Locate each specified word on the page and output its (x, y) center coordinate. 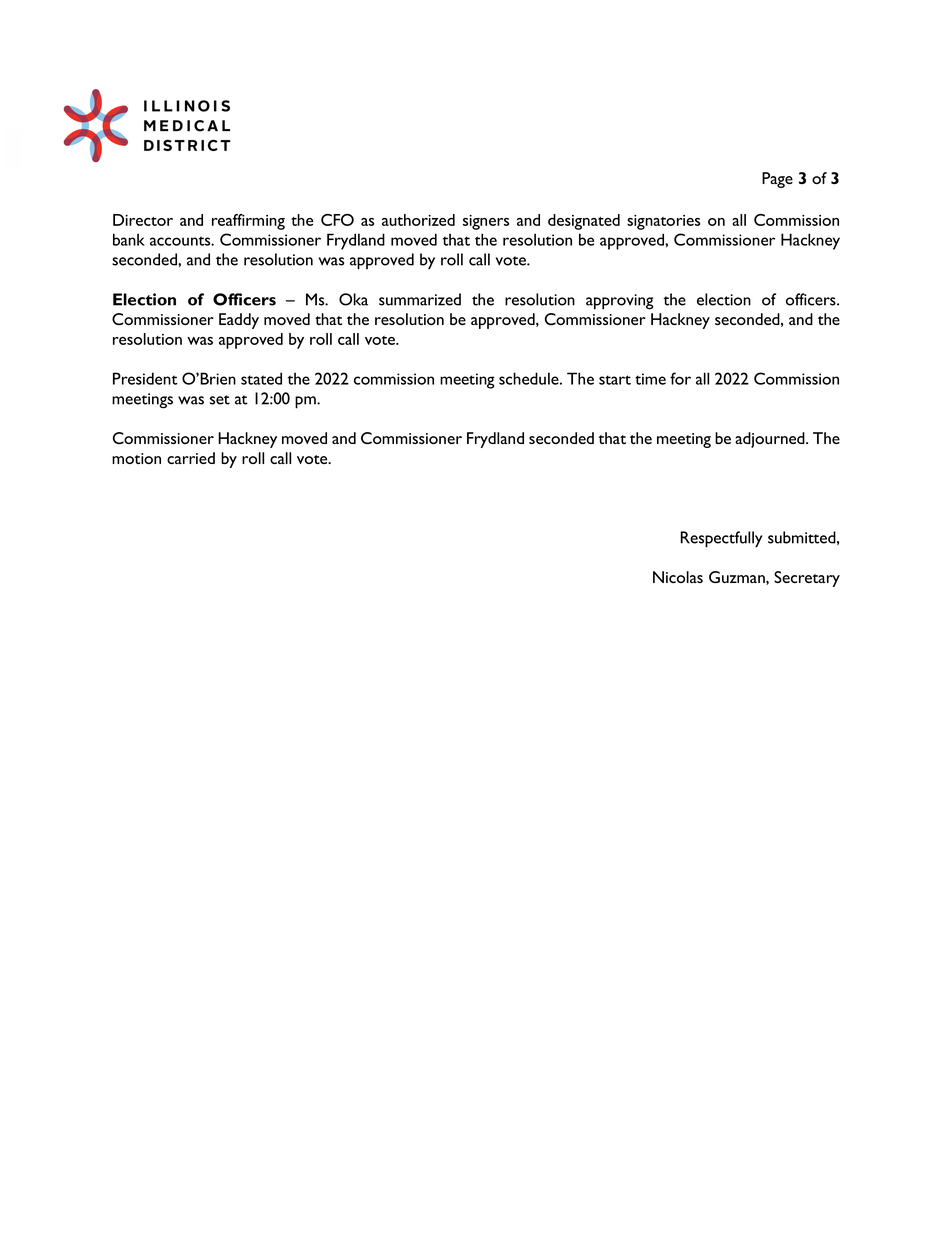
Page (777, 180)
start (615, 380)
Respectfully (721, 539)
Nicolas (678, 577)
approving (620, 302)
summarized (420, 299)
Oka (353, 299)
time (650, 379)
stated (261, 378)
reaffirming (248, 222)
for (680, 378)
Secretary (807, 579)
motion (136, 458)
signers (486, 222)
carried (191, 458)
